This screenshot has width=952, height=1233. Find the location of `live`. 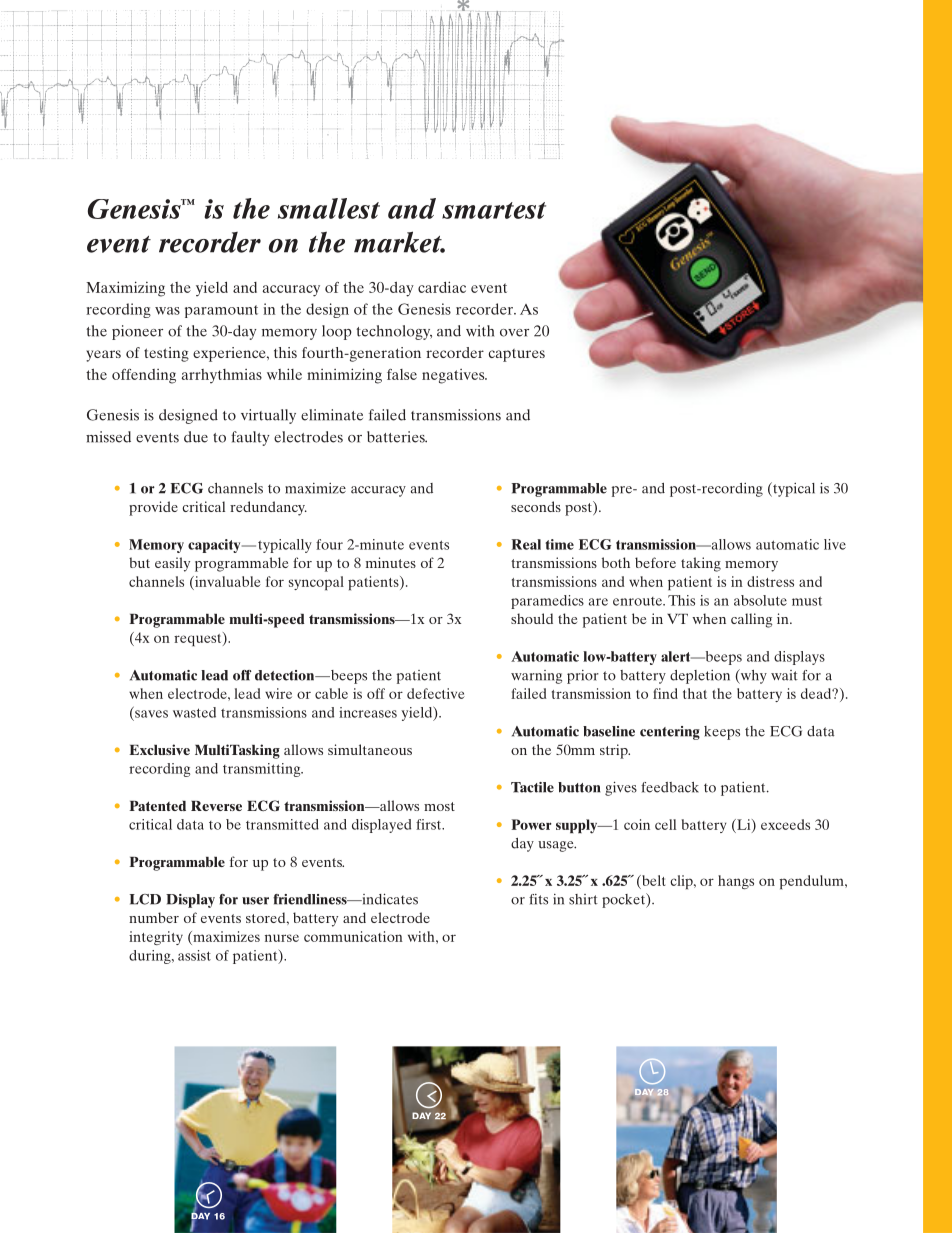

live is located at coordinates (835, 544).
